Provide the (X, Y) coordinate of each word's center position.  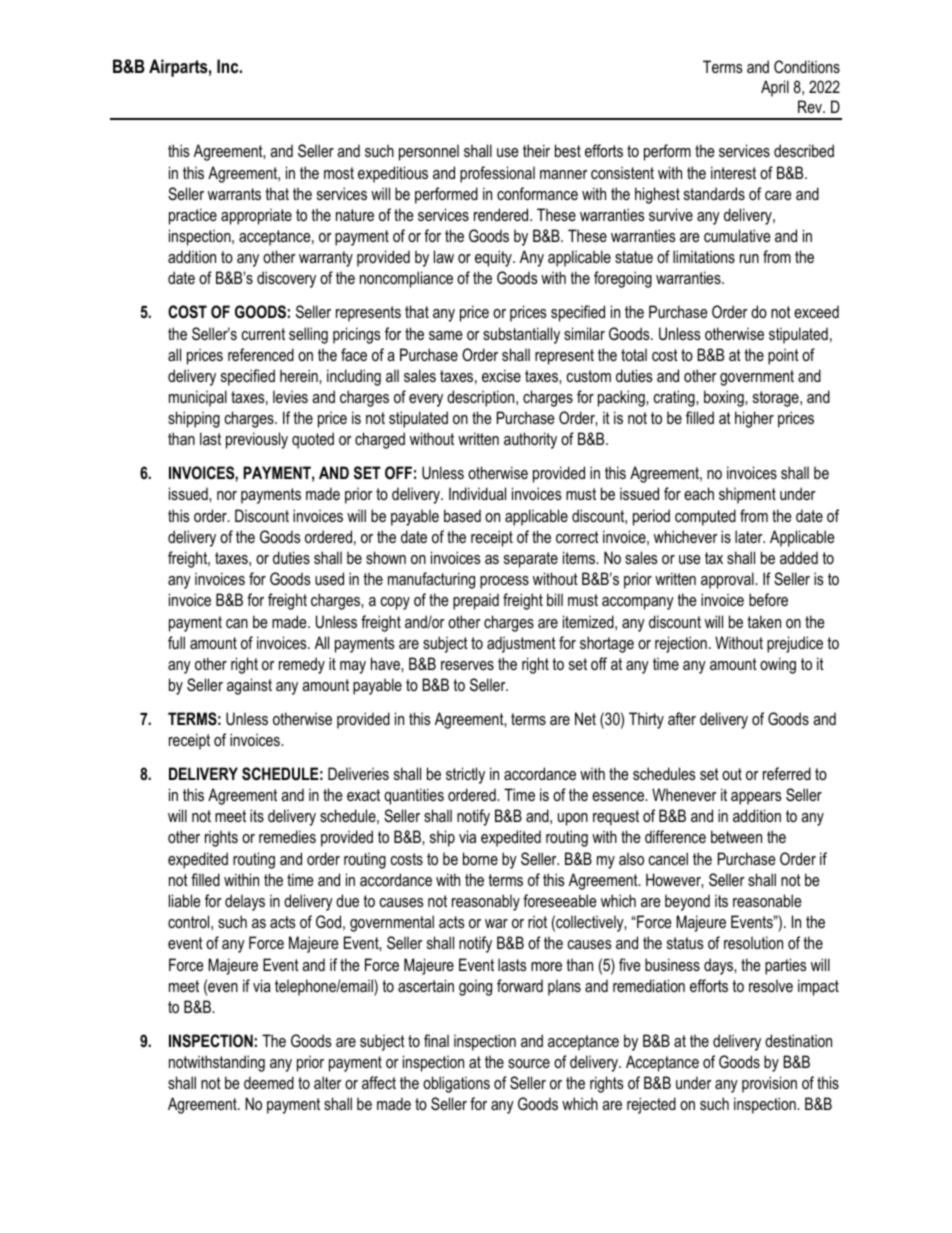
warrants (234, 194)
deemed (269, 1082)
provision (769, 1084)
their (536, 150)
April (775, 88)
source (529, 1063)
